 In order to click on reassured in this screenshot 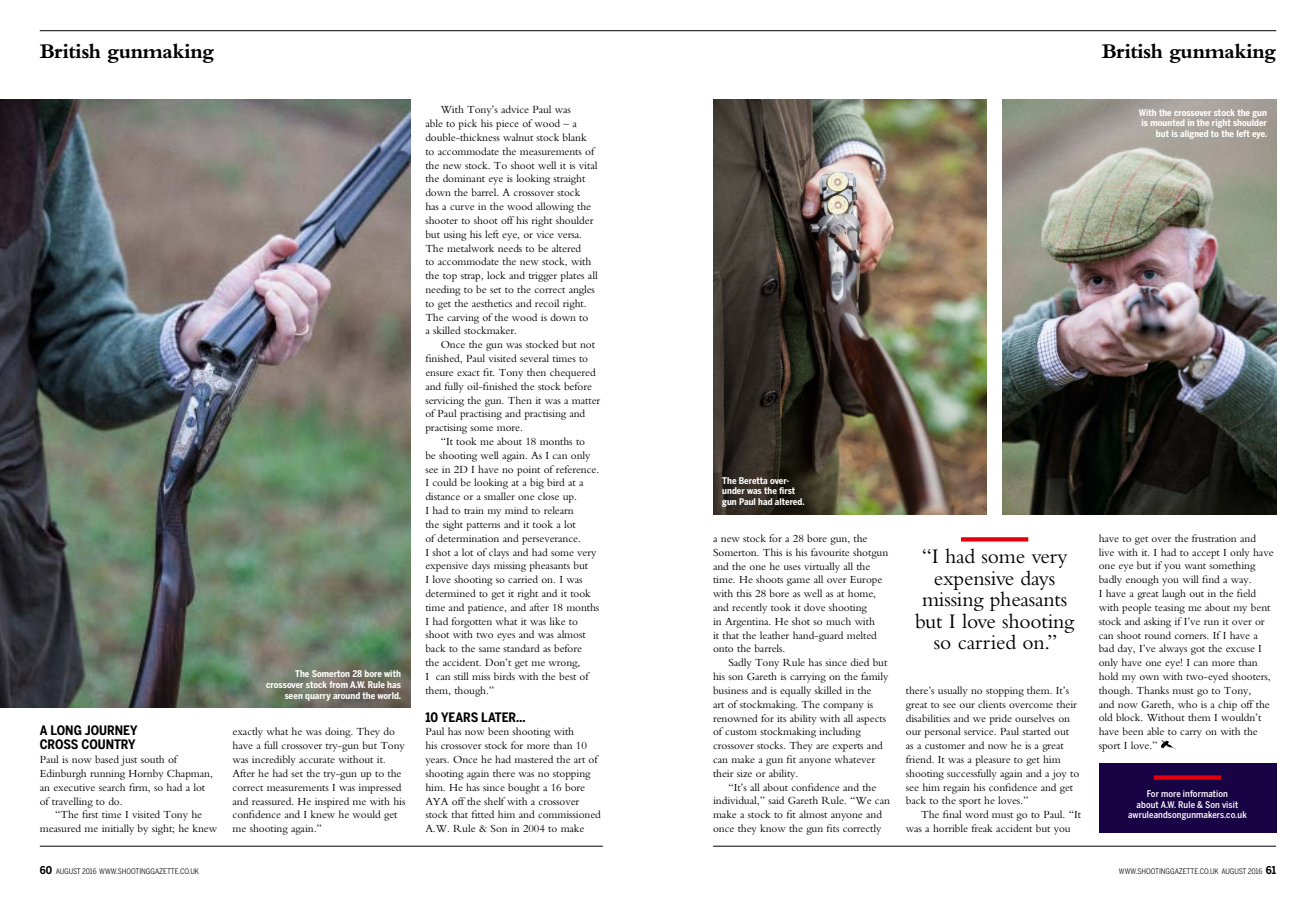, I will do `click(273, 801)`.
